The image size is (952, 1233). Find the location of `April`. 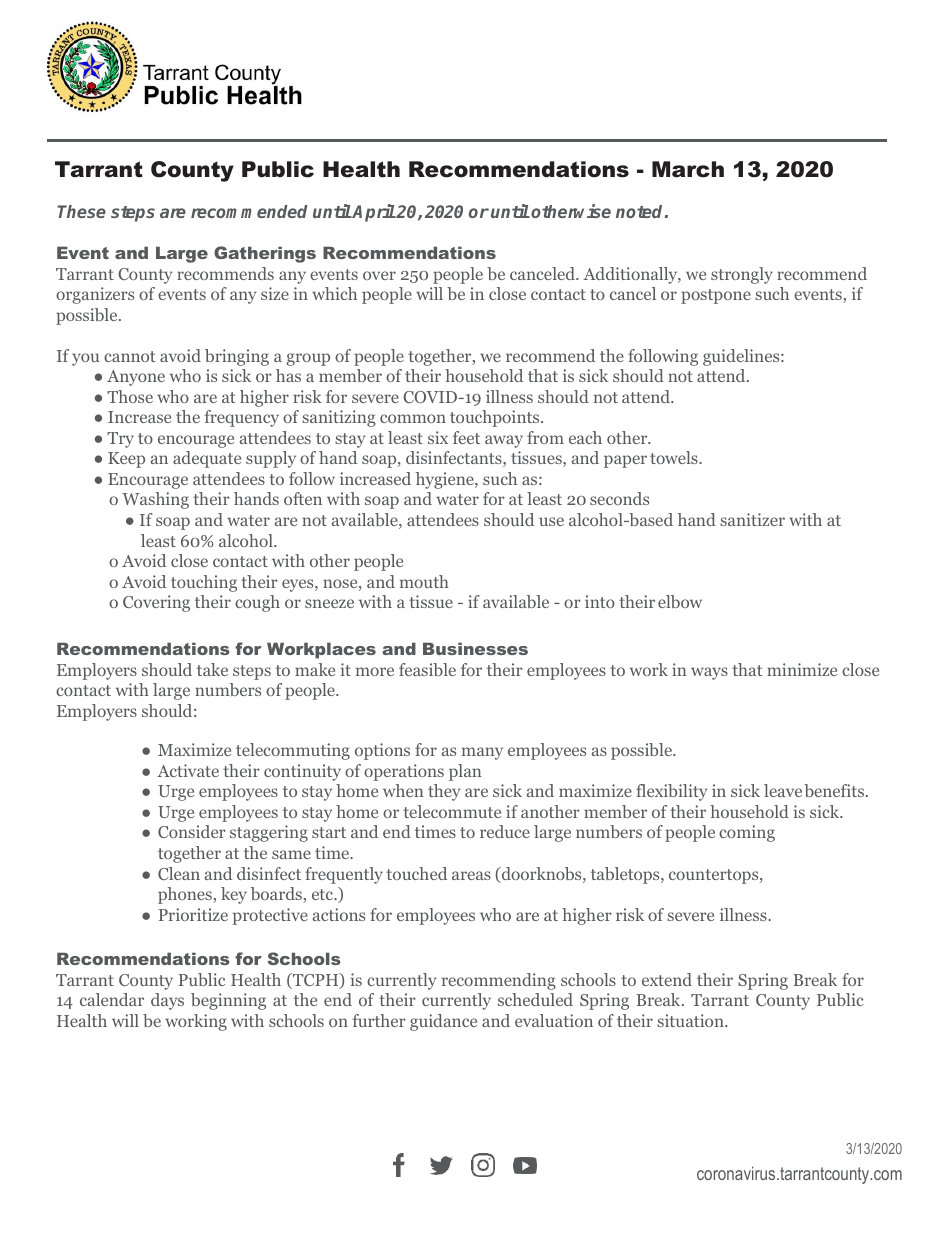

April is located at coordinates (373, 213).
